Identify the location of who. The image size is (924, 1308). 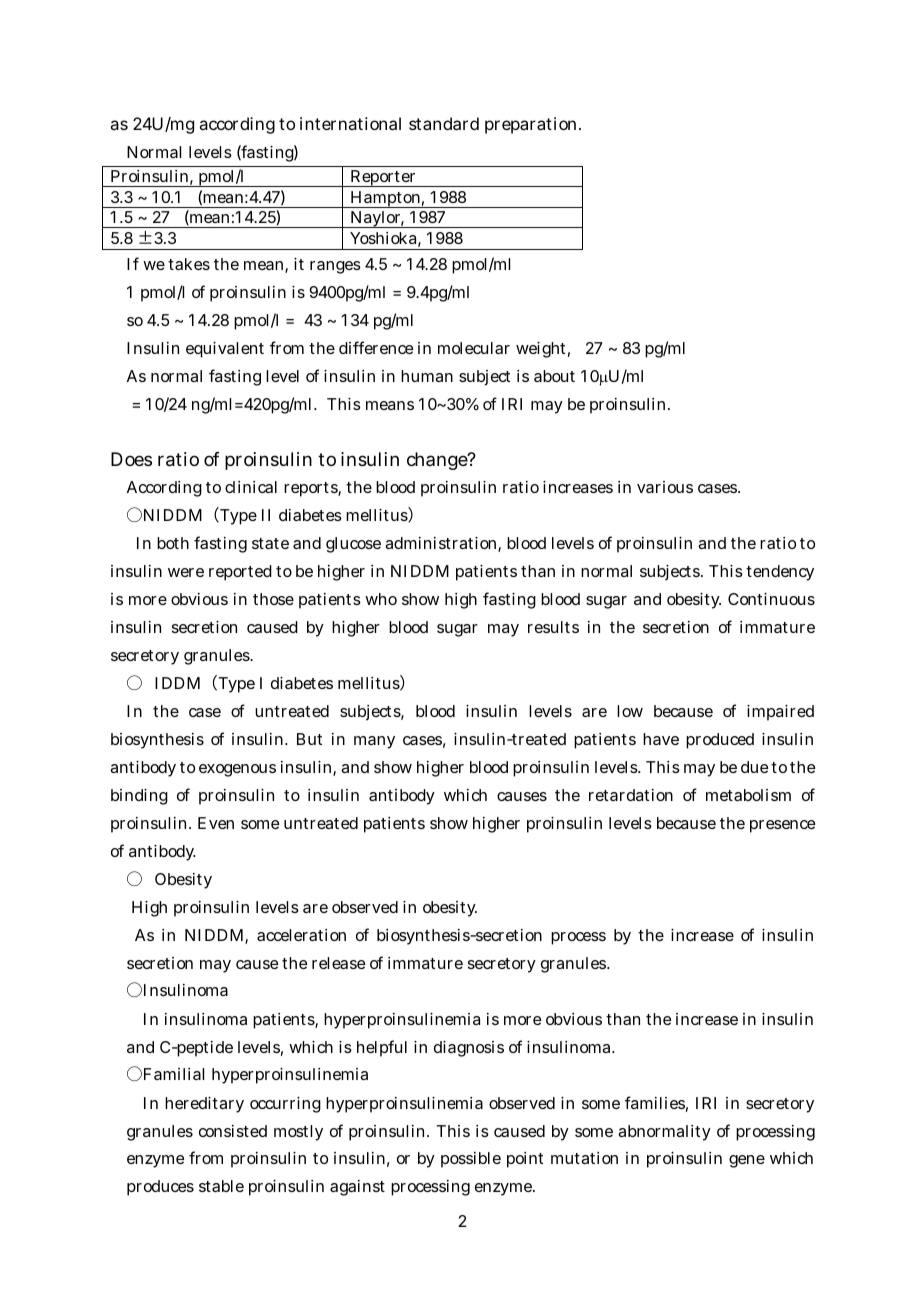
(381, 599).
